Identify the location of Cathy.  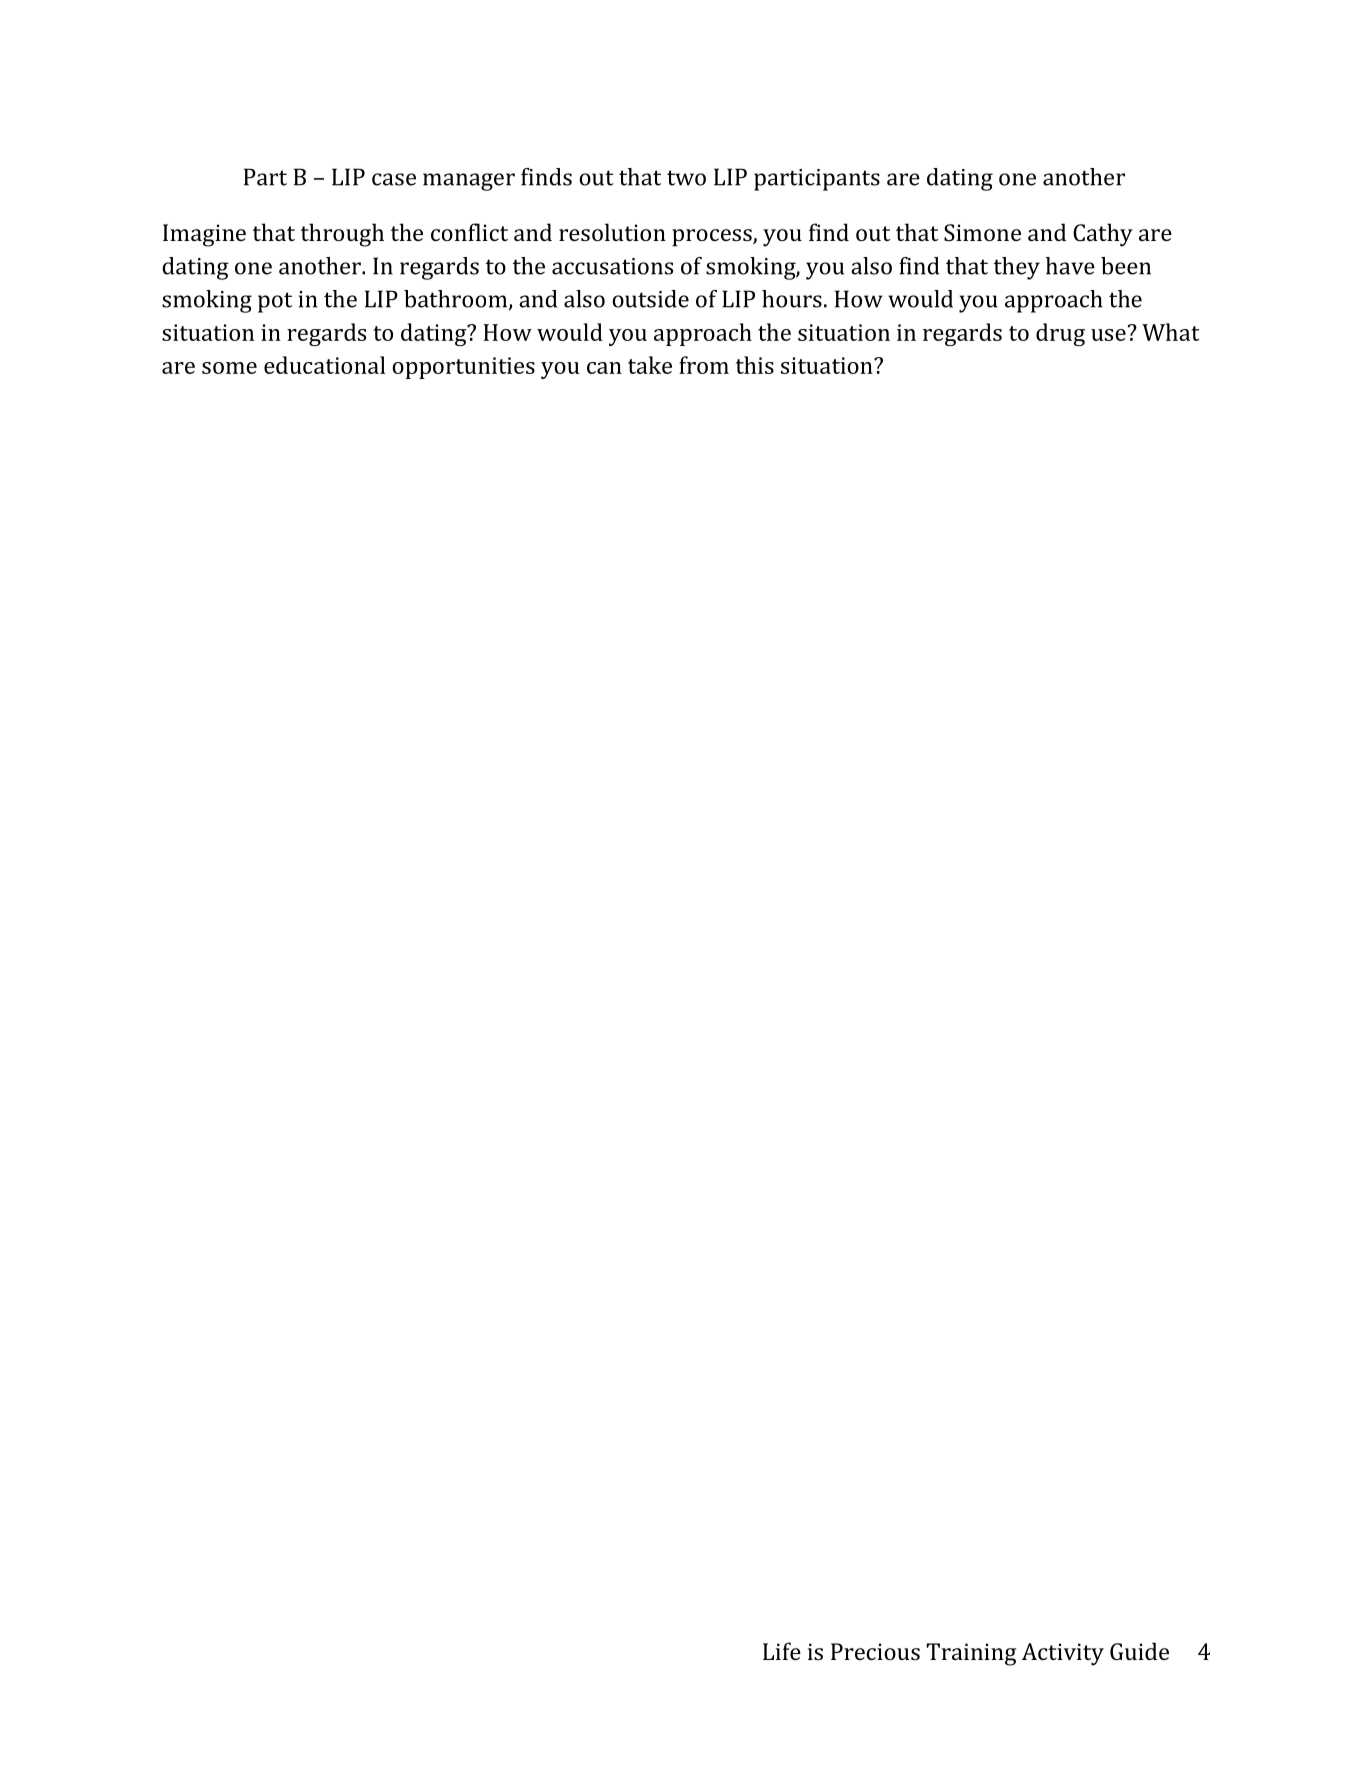
(1103, 235).
